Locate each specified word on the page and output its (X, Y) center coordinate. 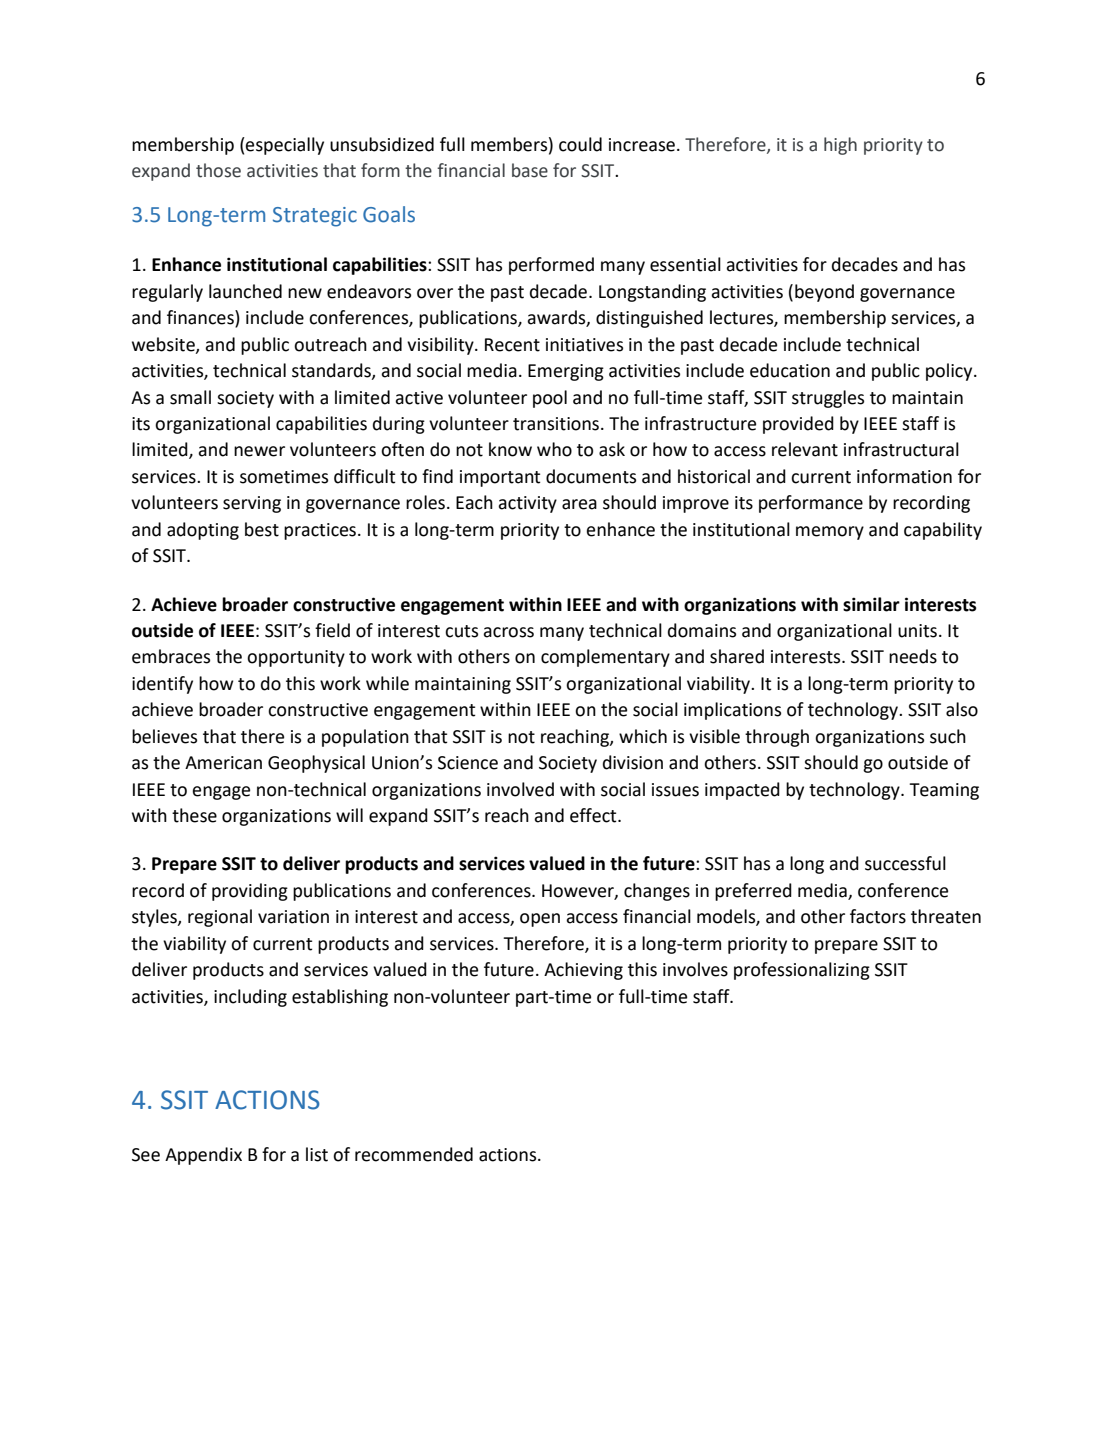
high (840, 146)
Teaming (944, 791)
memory (830, 533)
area (579, 504)
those (218, 170)
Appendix (203, 1156)
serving (252, 504)
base (530, 170)
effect (594, 815)
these (194, 815)
